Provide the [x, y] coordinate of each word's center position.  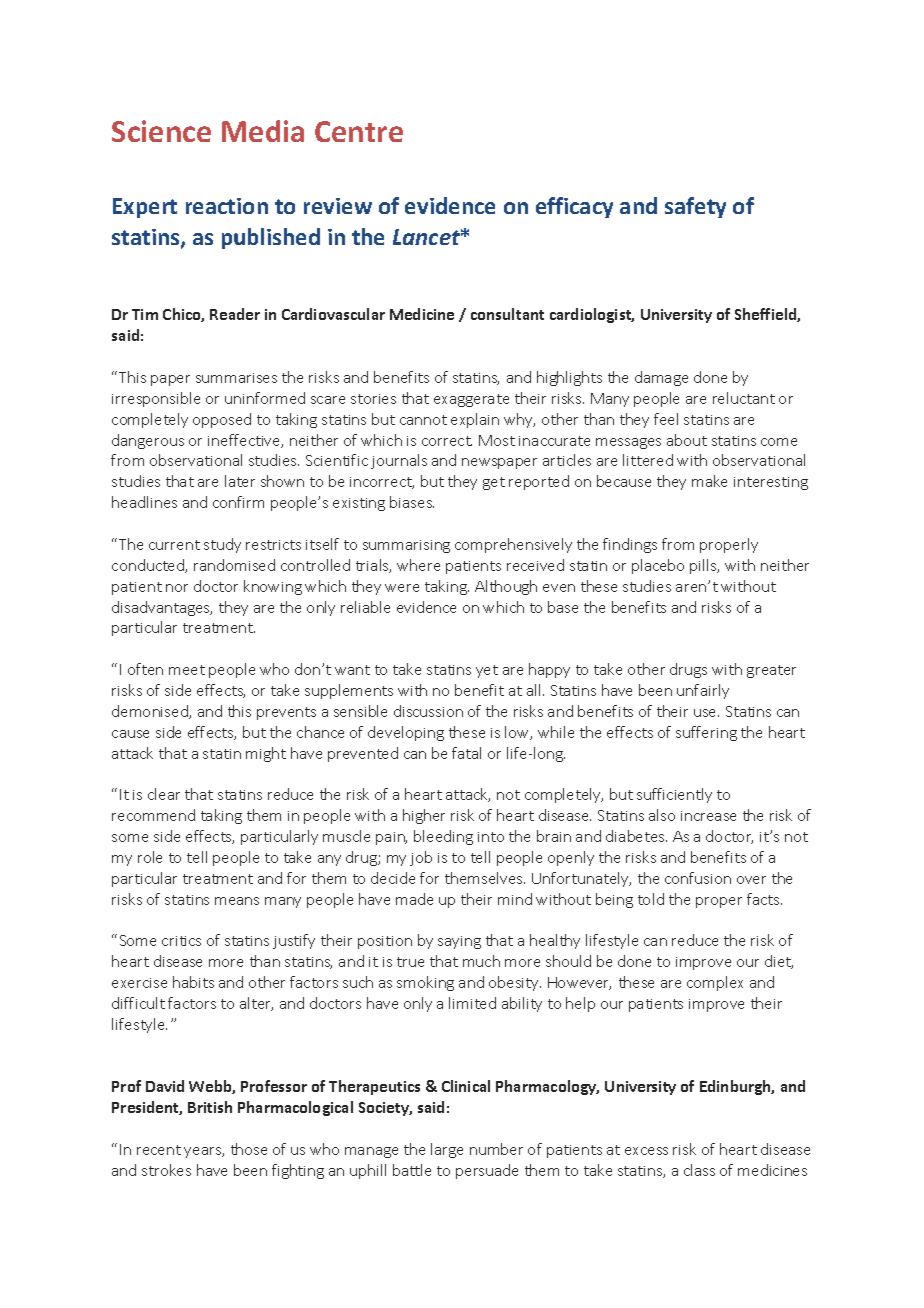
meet [187, 670]
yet [487, 671]
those [249, 1149]
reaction [227, 206]
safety [695, 207]
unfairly [703, 691]
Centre [359, 131]
